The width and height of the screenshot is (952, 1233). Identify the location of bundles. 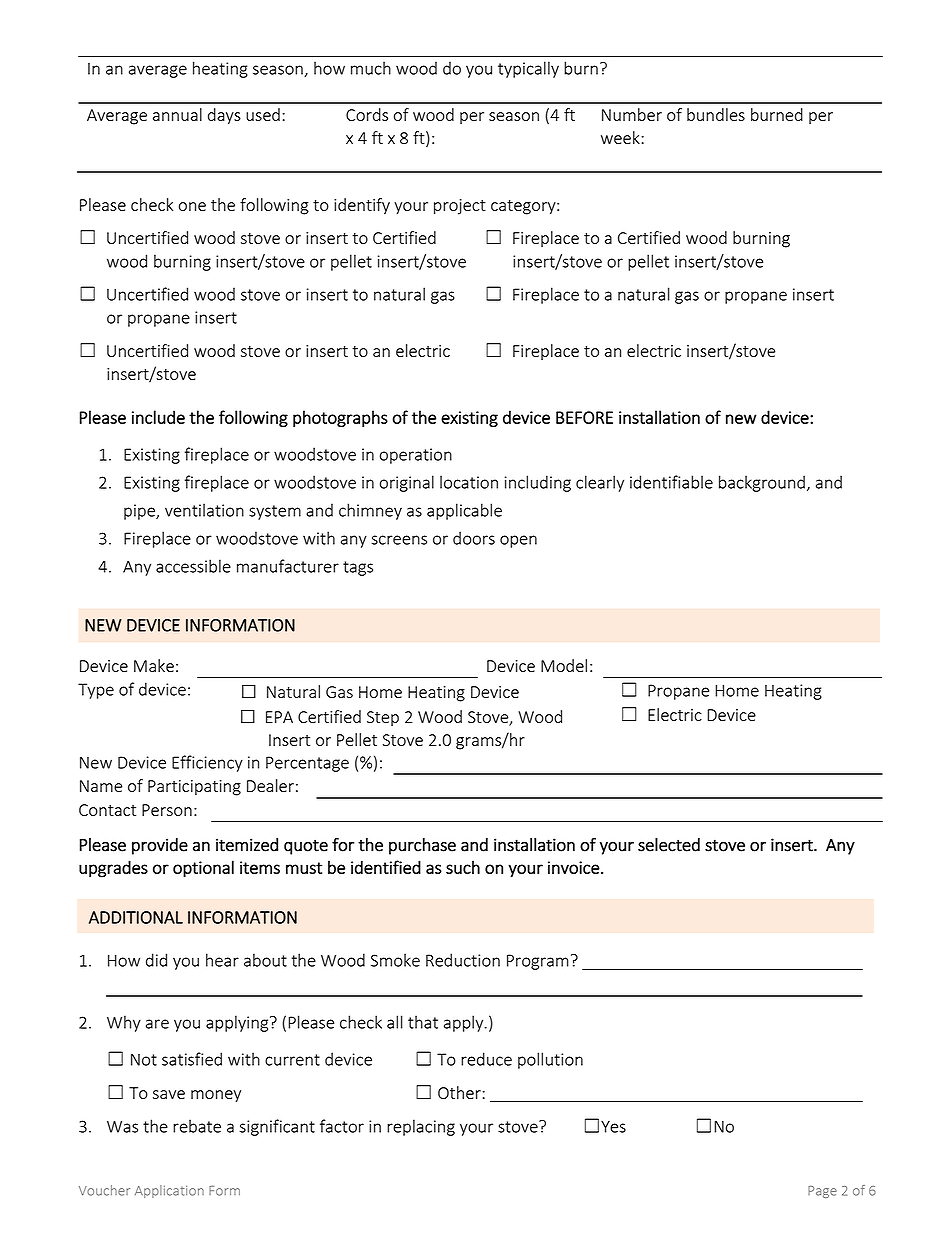
(716, 114).
